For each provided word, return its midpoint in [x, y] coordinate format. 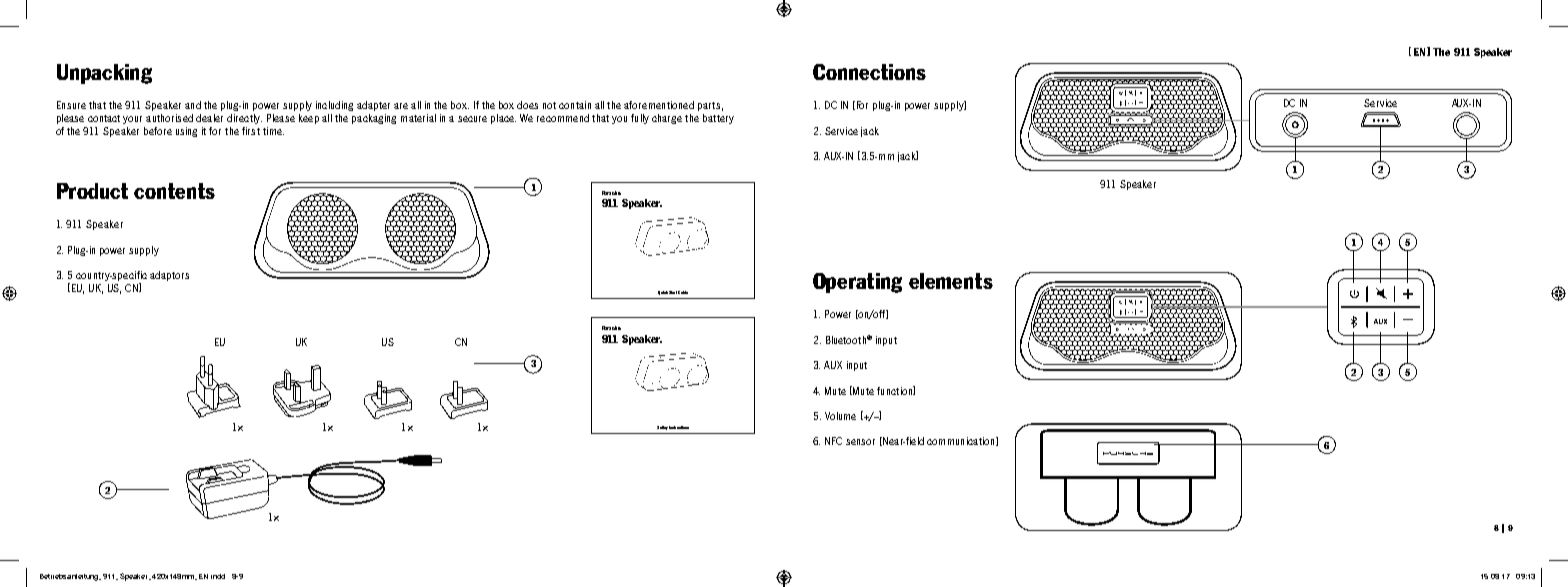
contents [174, 191]
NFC [833, 441]
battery [718, 119]
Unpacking [104, 74]
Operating [857, 283]
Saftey [662, 428]
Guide [683, 292]
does [527, 105]
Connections [869, 72]
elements [951, 281]
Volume [840, 416]
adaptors [169, 276]
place [503, 119]
